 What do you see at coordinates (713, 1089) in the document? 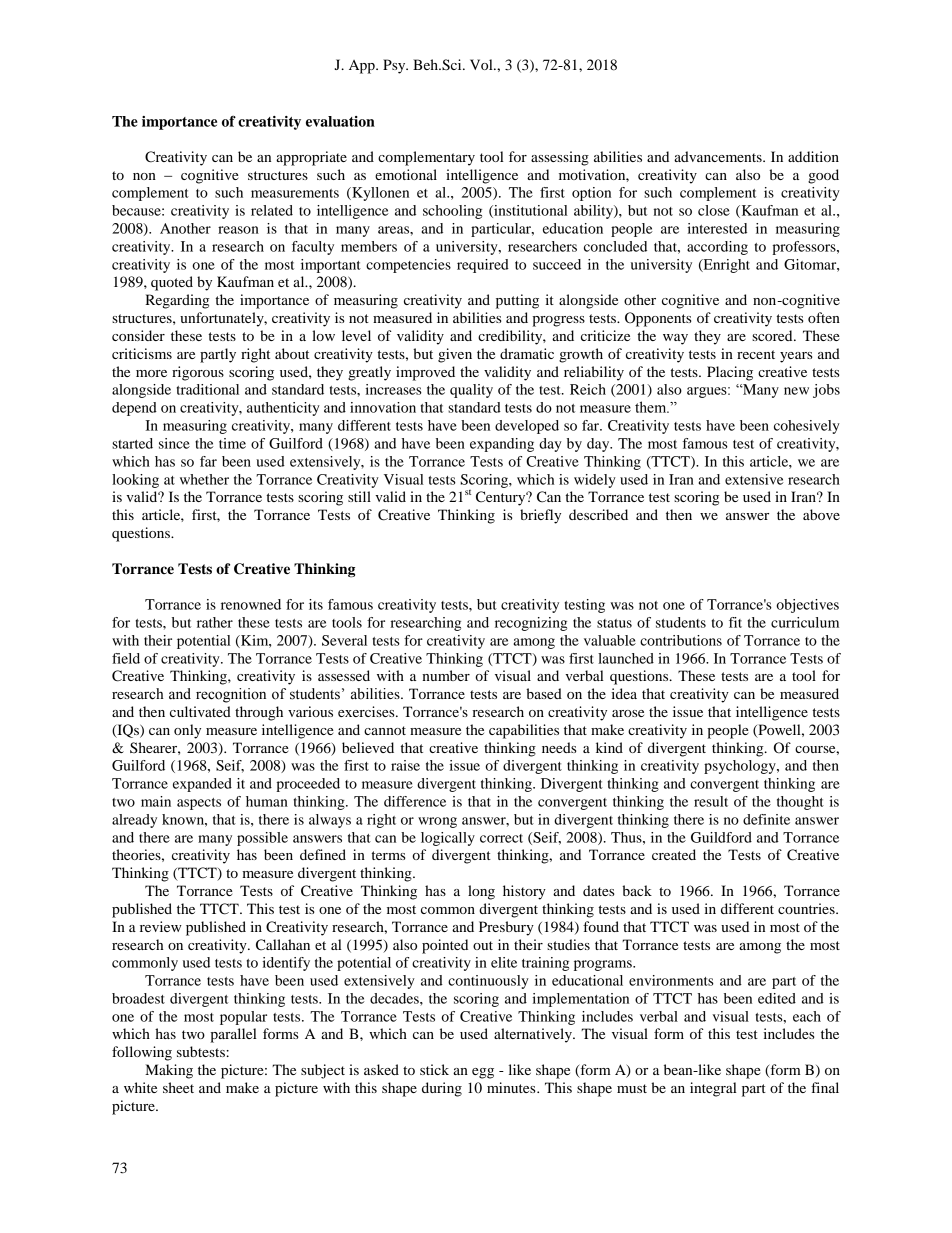
I see `integral` at bounding box center [713, 1089].
